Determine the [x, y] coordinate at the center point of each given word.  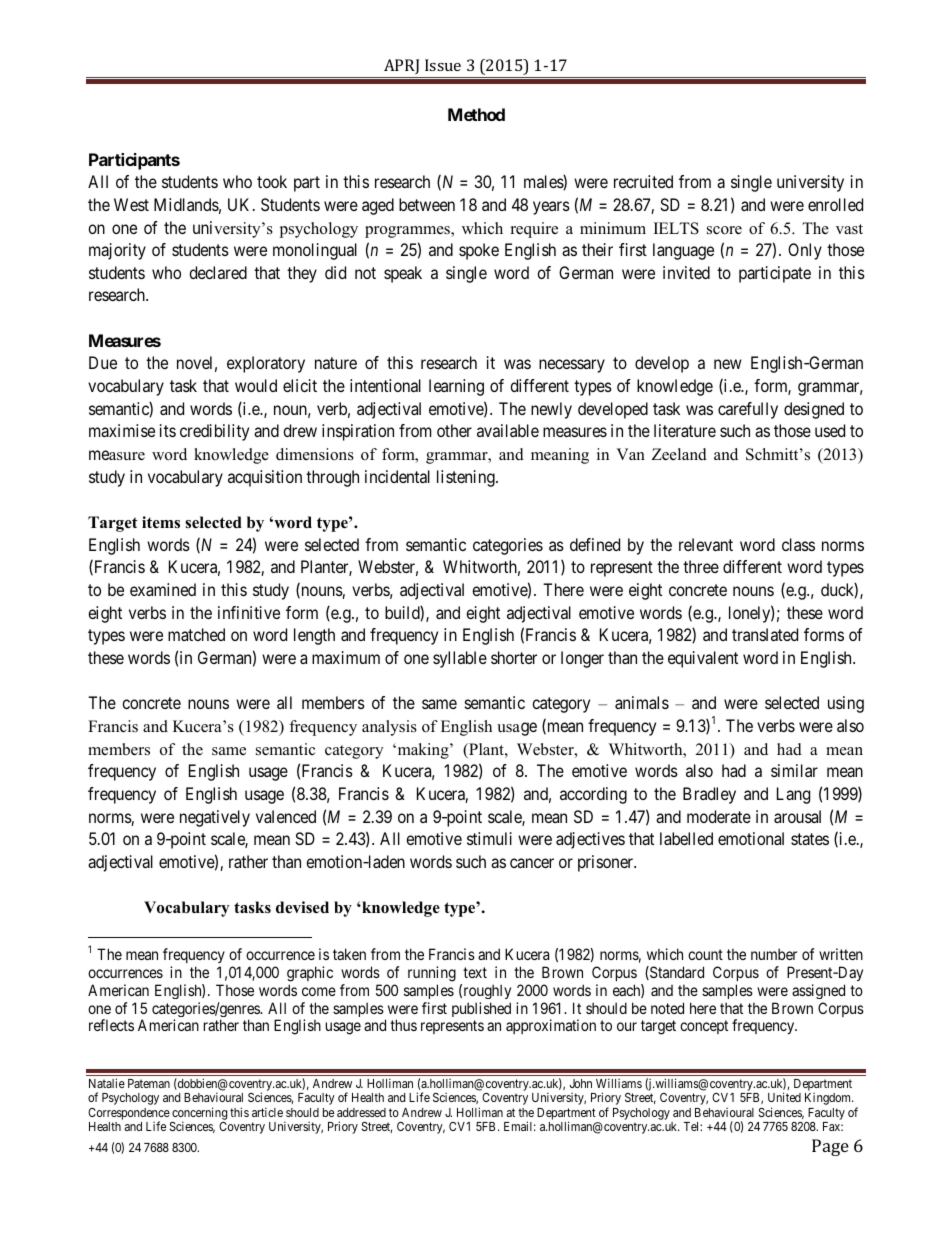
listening [467, 478]
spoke [479, 251]
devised [302, 907]
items [161, 522]
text [475, 972]
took [272, 181]
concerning [200, 1114]
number [774, 954]
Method [476, 114]
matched [196, 634]
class [798, 544]
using [846, 704]
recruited [643, 181]
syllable [460, 659]
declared [218, 272]
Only [805, 251]
